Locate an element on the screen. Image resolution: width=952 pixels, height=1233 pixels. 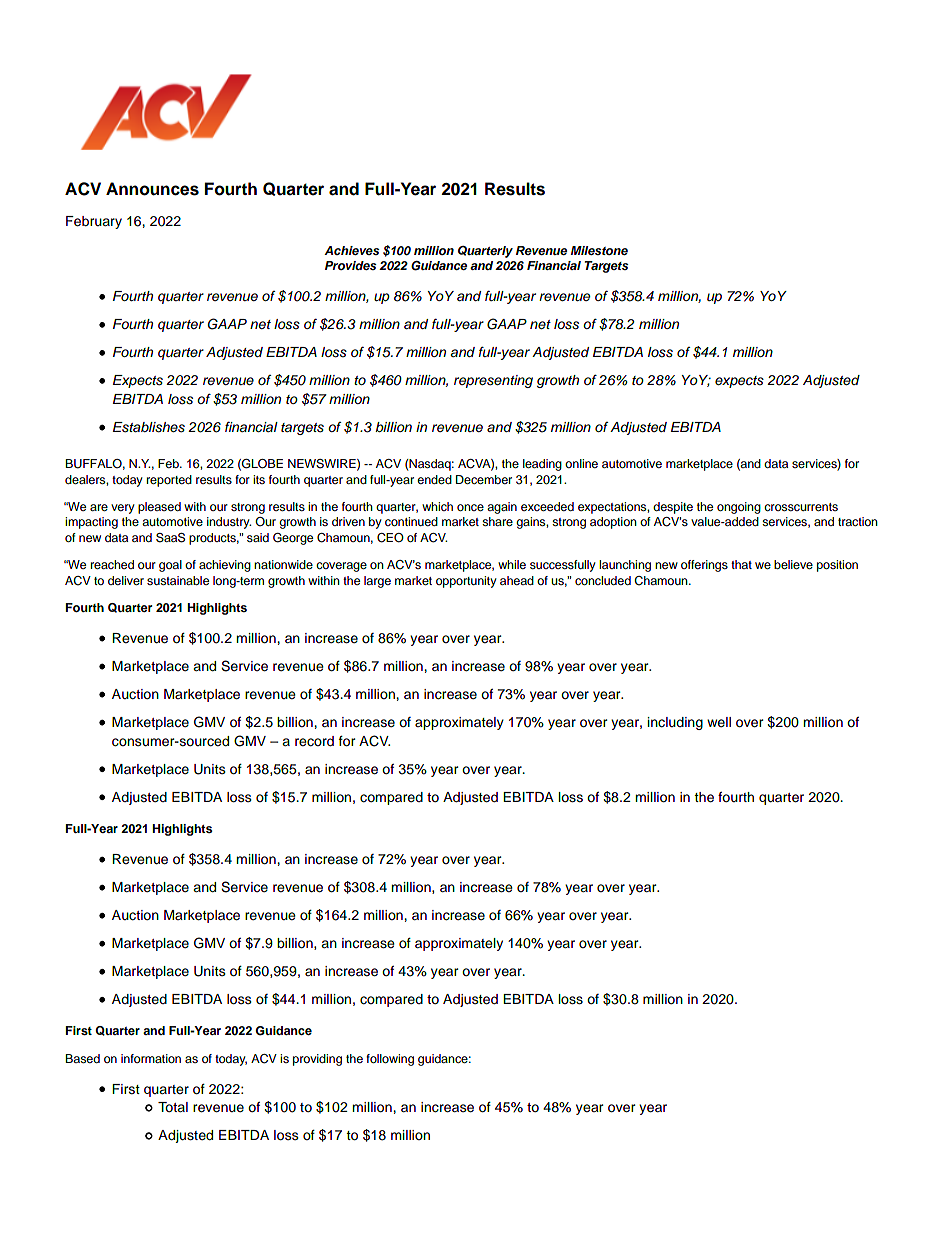
well is located at coordinates (719, 722).
